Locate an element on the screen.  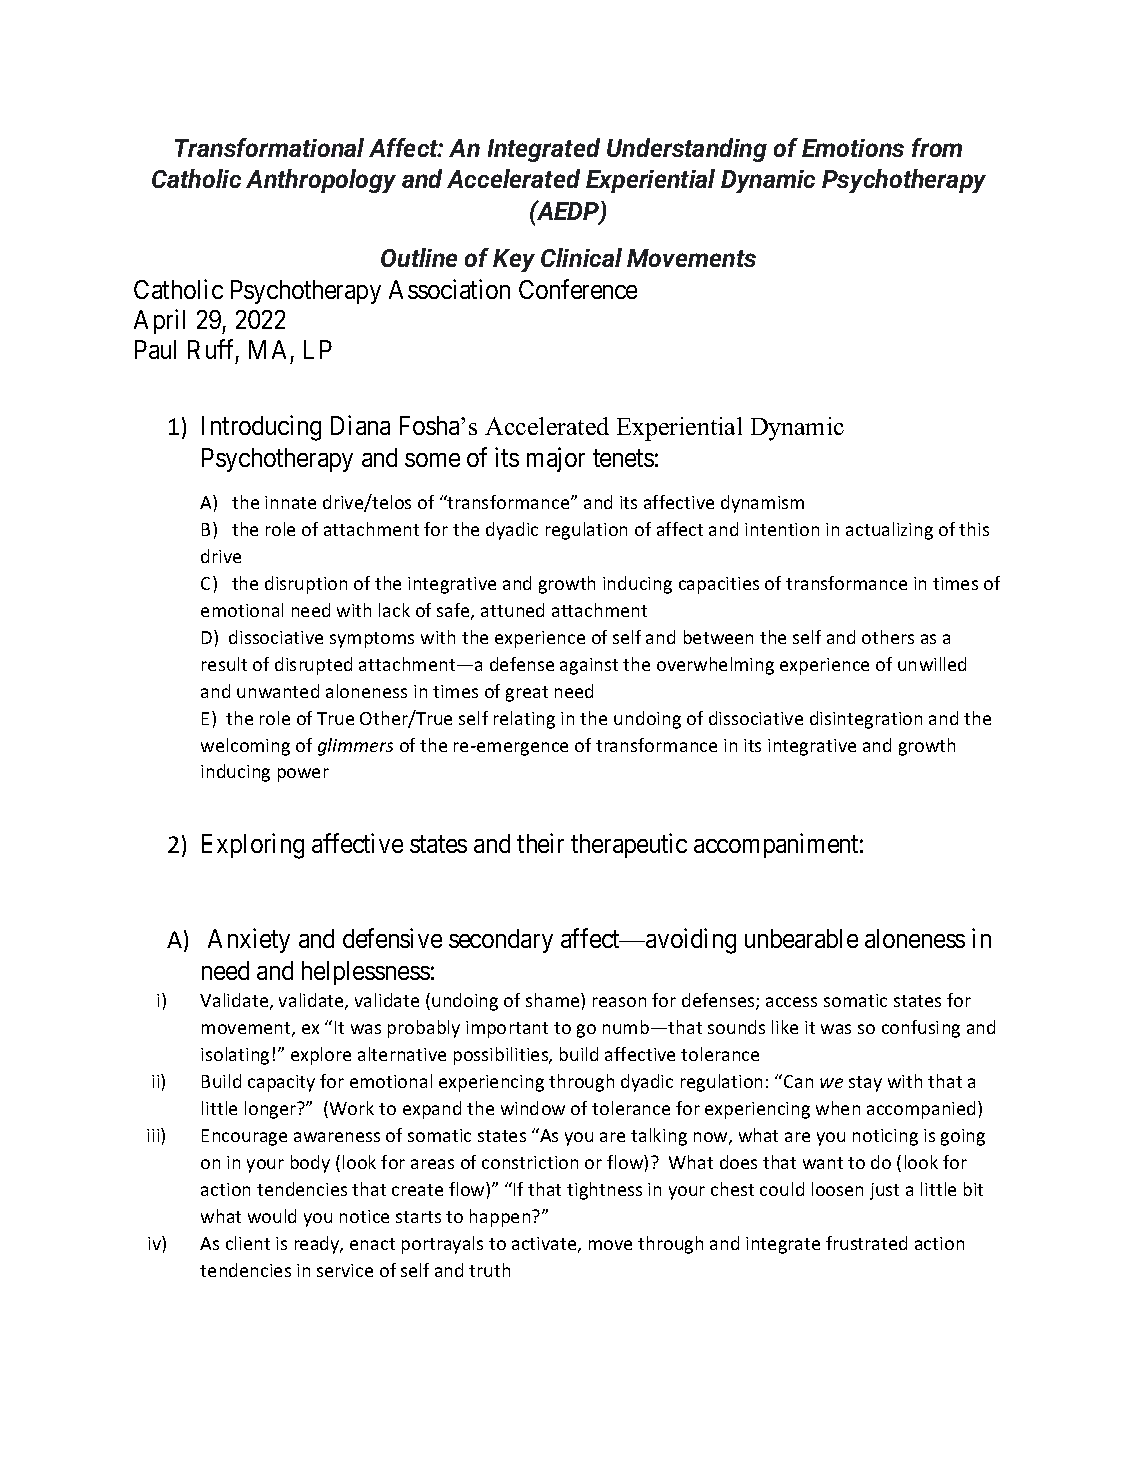
client is located at coordinates (248, 1243).
